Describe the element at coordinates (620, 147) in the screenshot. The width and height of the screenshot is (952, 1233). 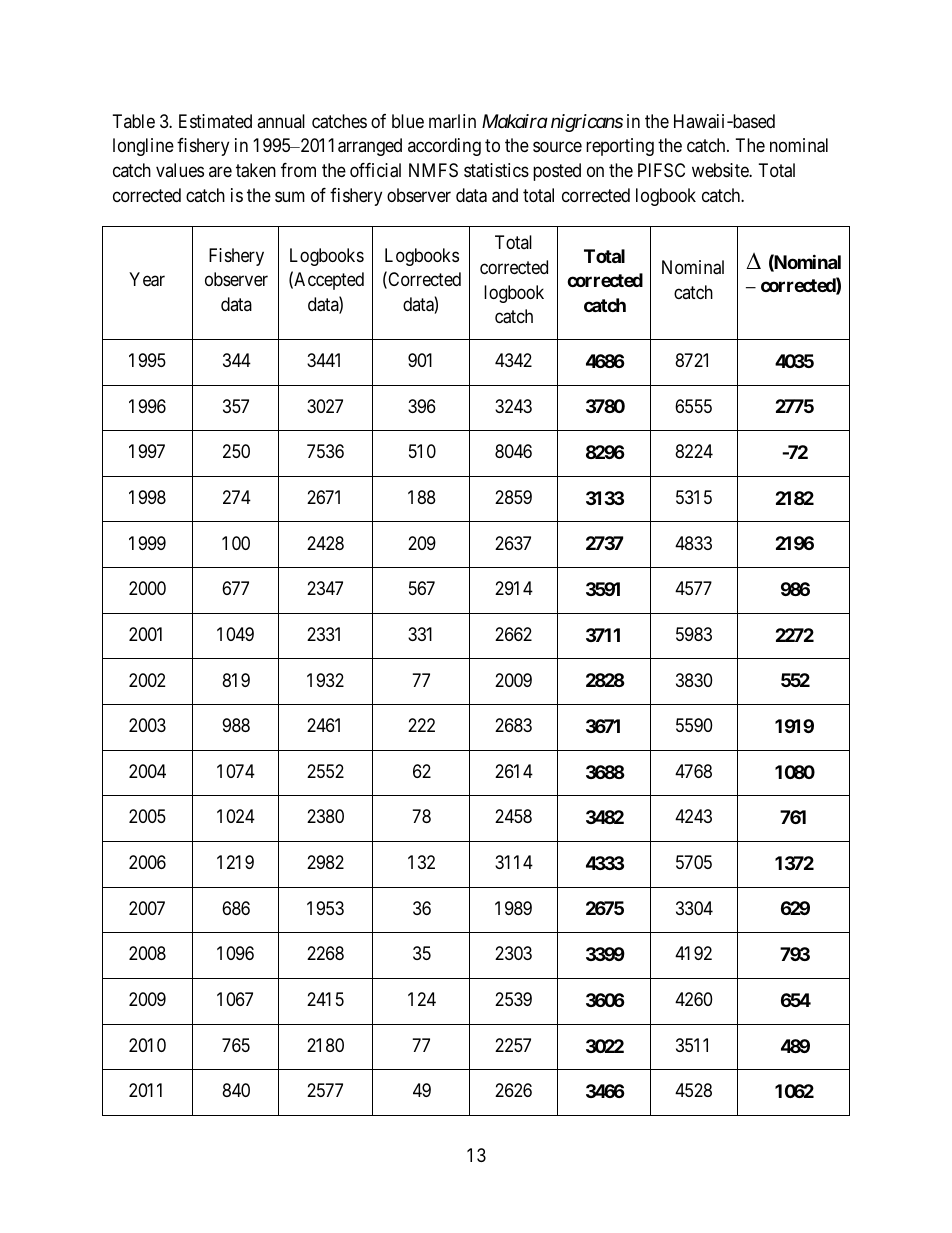
I see `reporting` at that location.
